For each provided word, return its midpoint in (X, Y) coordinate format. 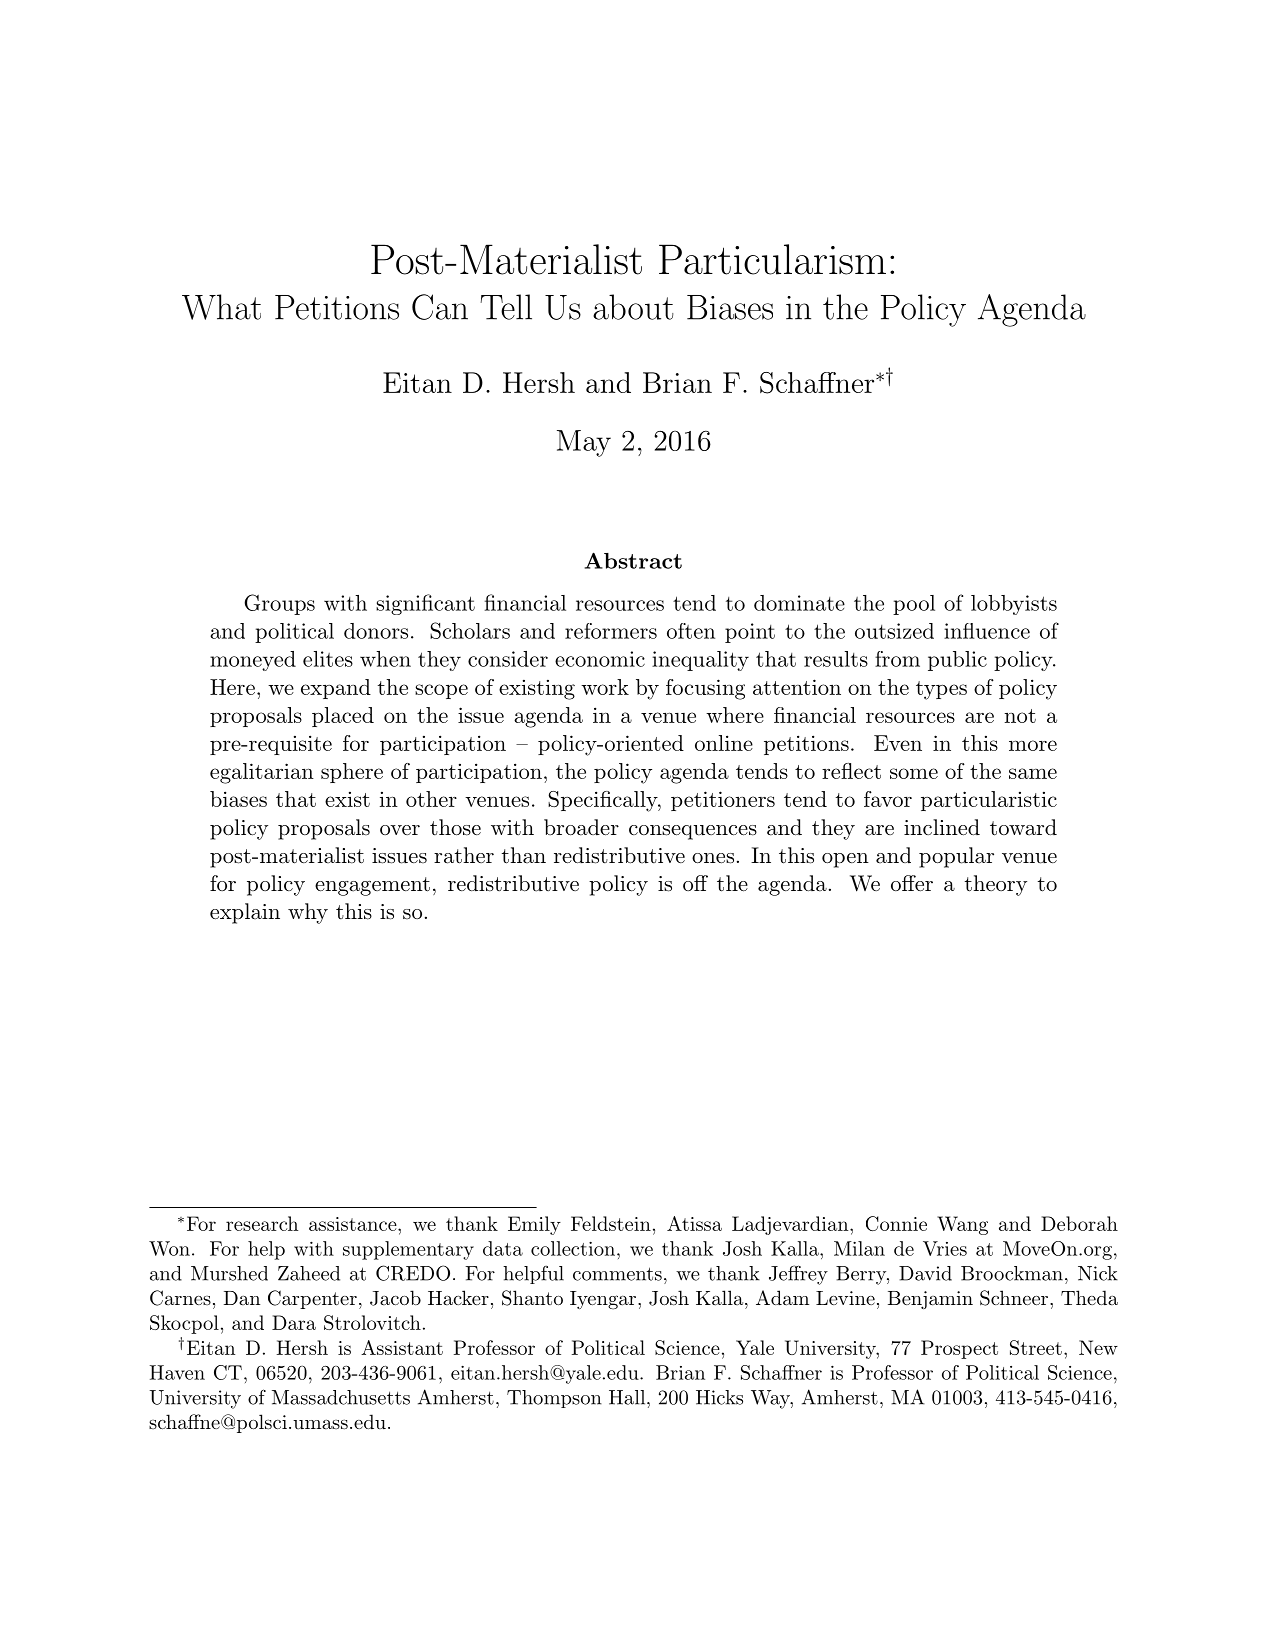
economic (600, 659)
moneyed (253, 661)
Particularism (772, 259)
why (308, 913)
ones (713, 858)
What (221, 307)
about (633, 307)
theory (996, 885)
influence (987, 631)
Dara (294, 1322)
